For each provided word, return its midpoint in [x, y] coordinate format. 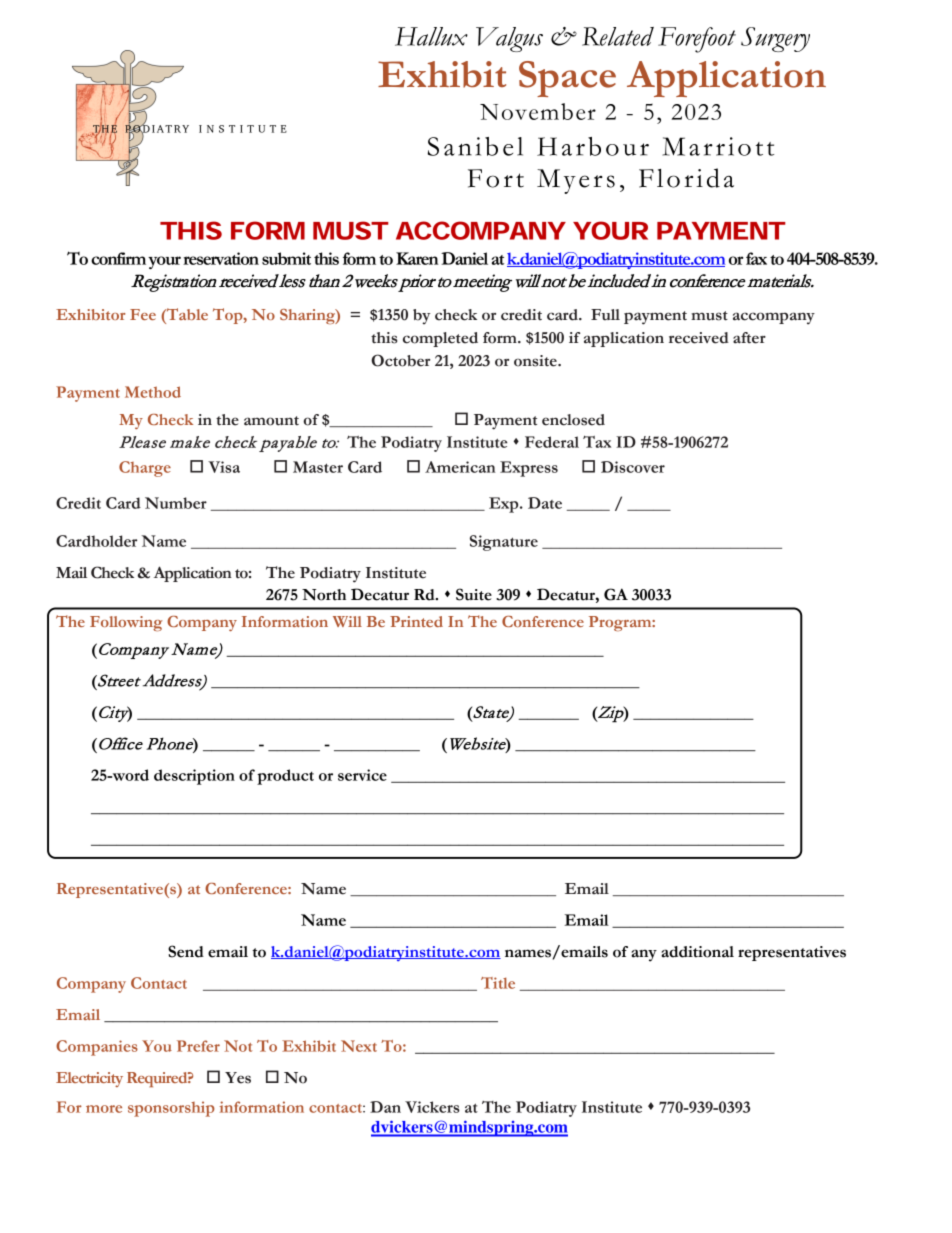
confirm [118, 258]
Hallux [431, 36]
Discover [633, 467]
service [362, 775]
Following [126, 623]
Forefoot [697, 40]
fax [756, 258]
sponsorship [171, 1109]
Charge [145, 469]
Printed [416, 621]
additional [697, 952]
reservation [221, 258]
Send [186, 951]
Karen [417, 258]
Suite [474, 594]
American [460, 467]
